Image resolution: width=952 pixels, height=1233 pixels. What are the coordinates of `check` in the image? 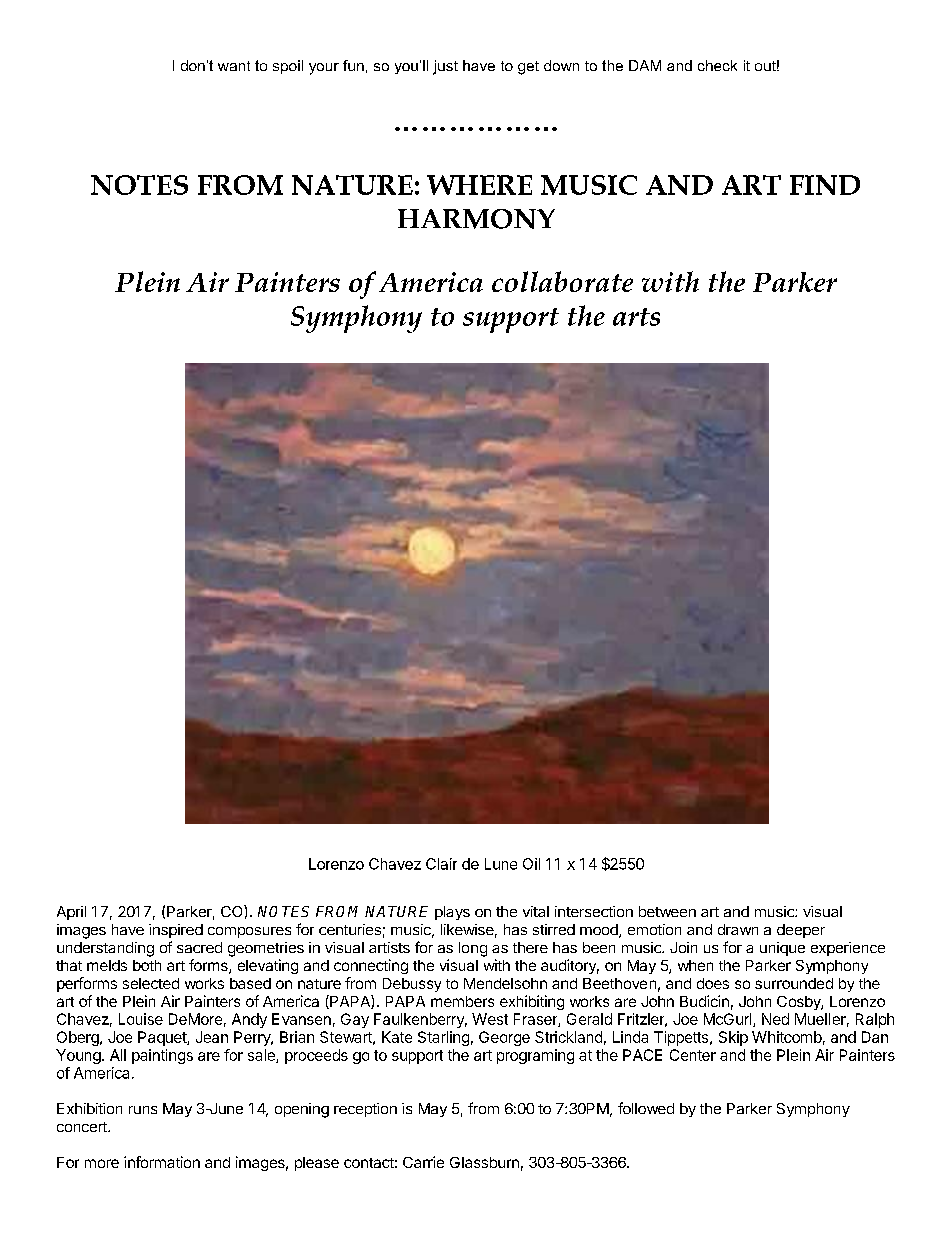 It's located at (717, 65).
